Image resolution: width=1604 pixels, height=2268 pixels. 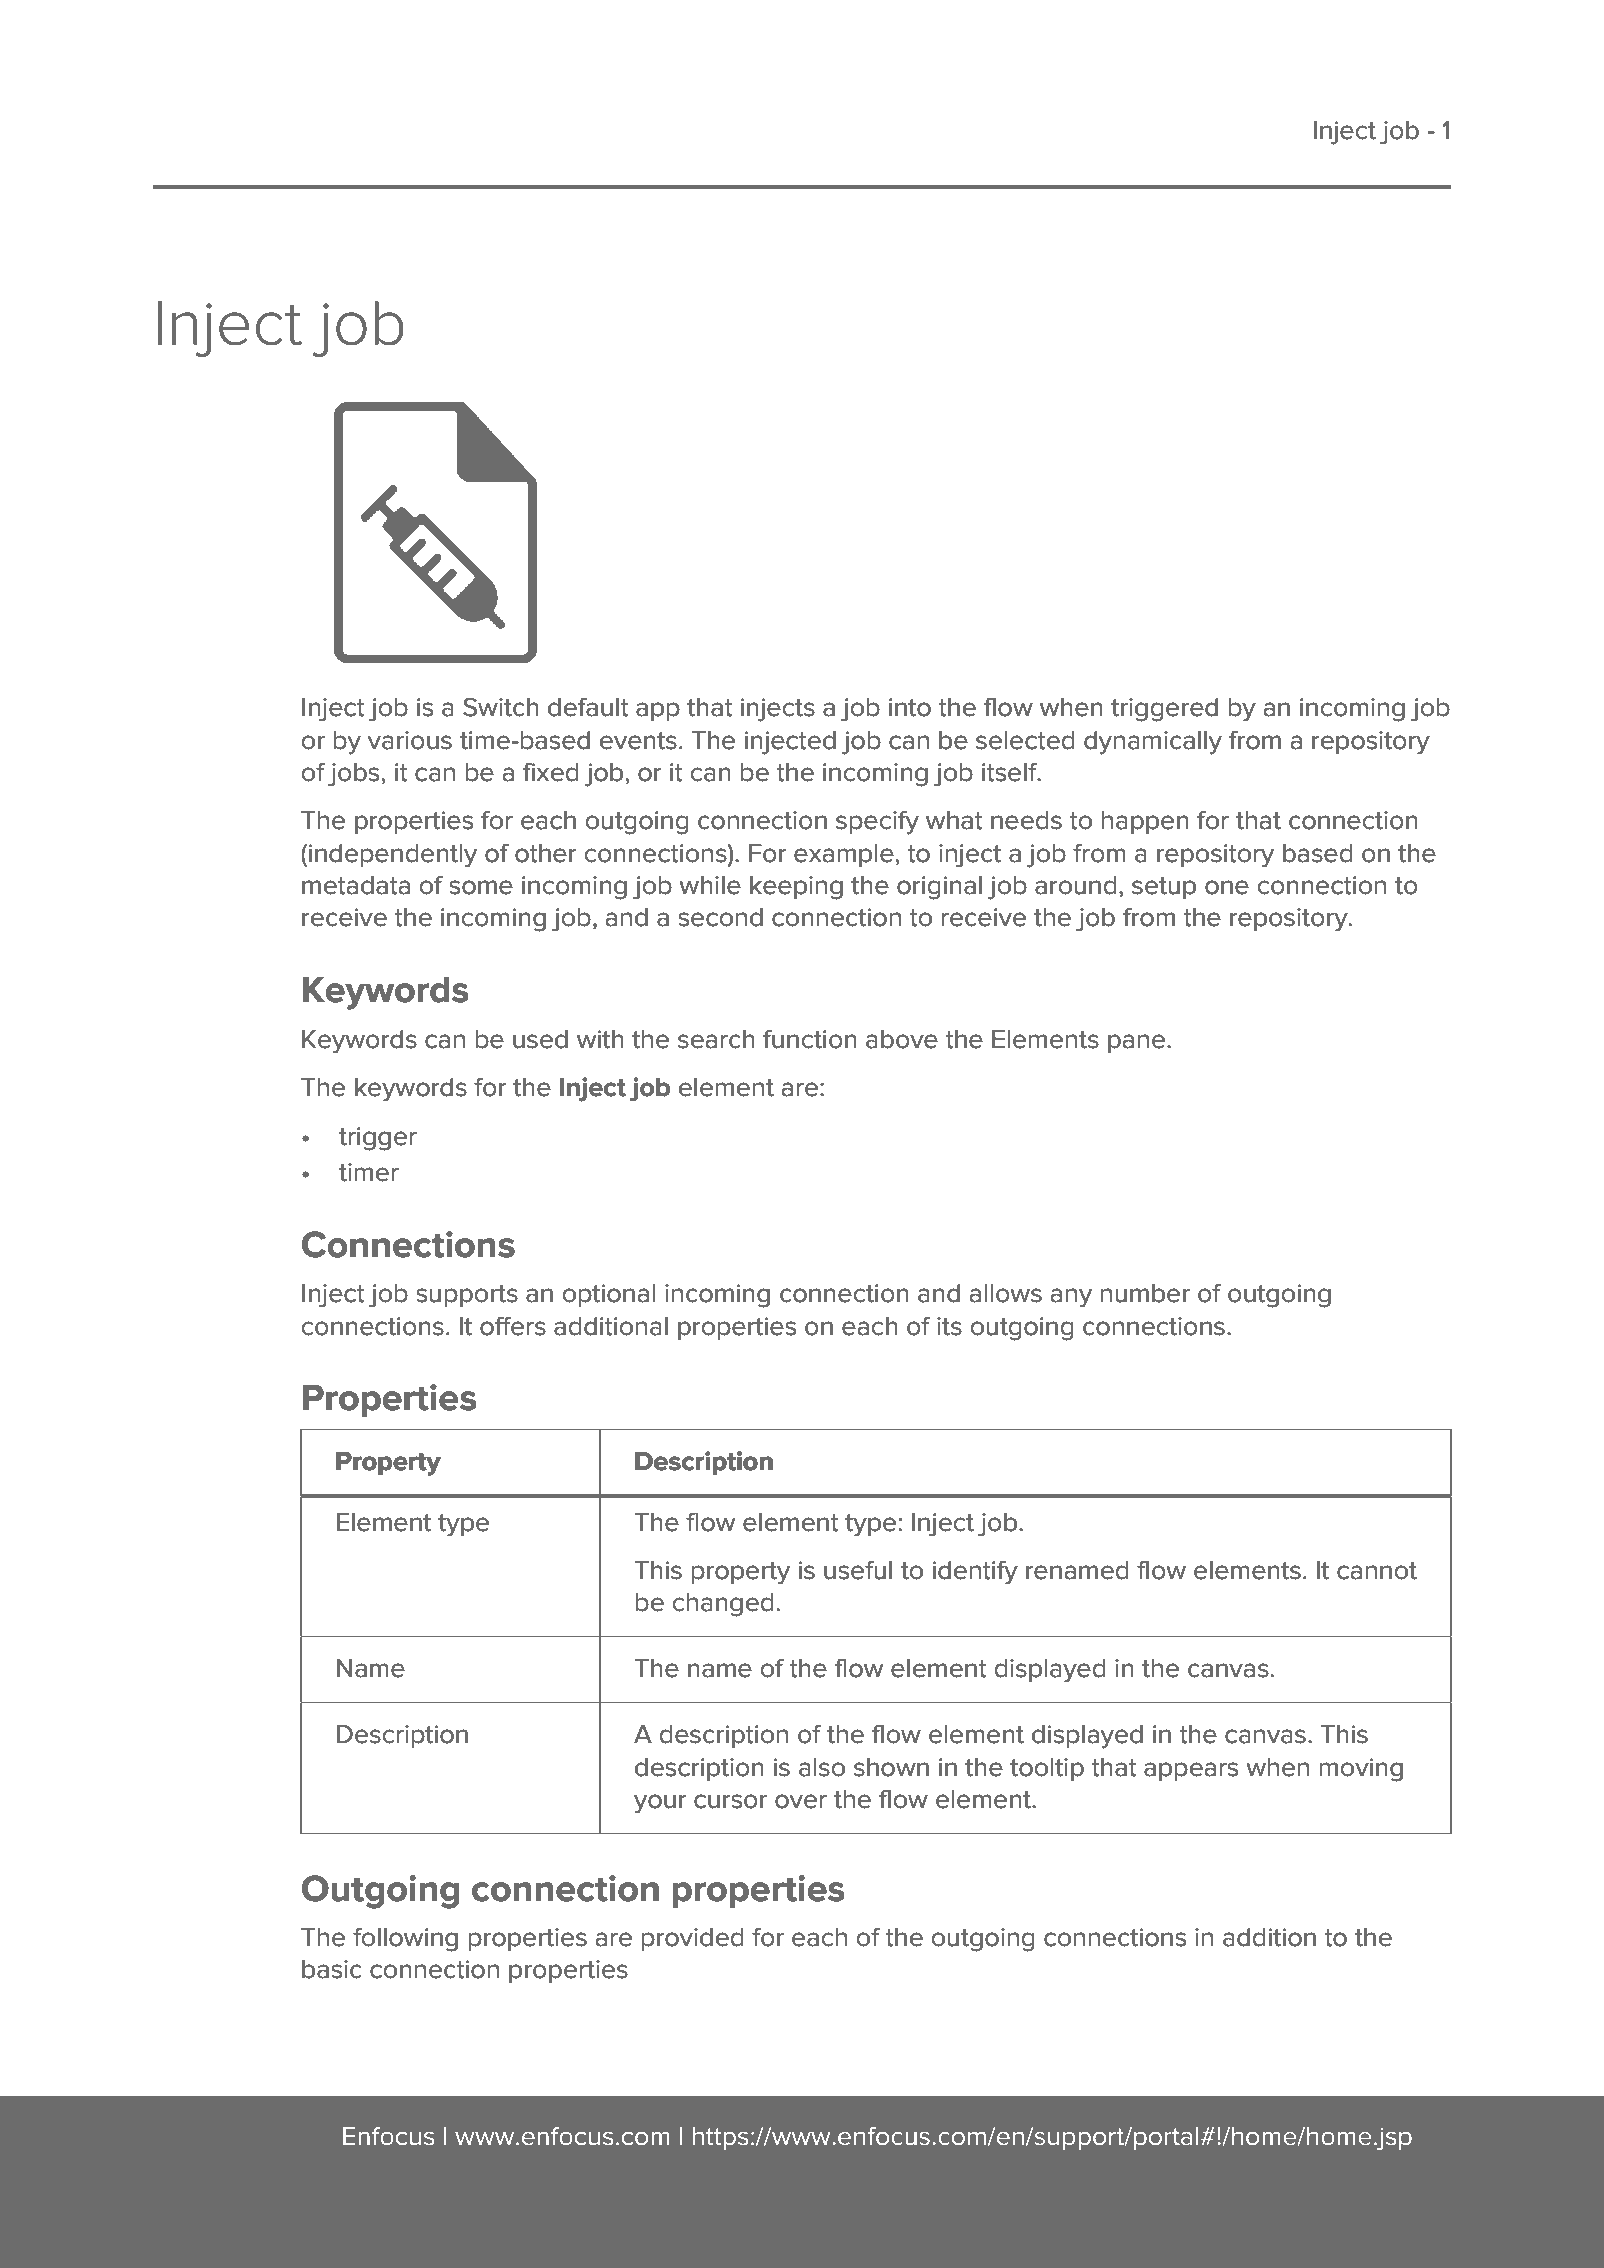 I want to click on following, so click(x=405, y=1939).
